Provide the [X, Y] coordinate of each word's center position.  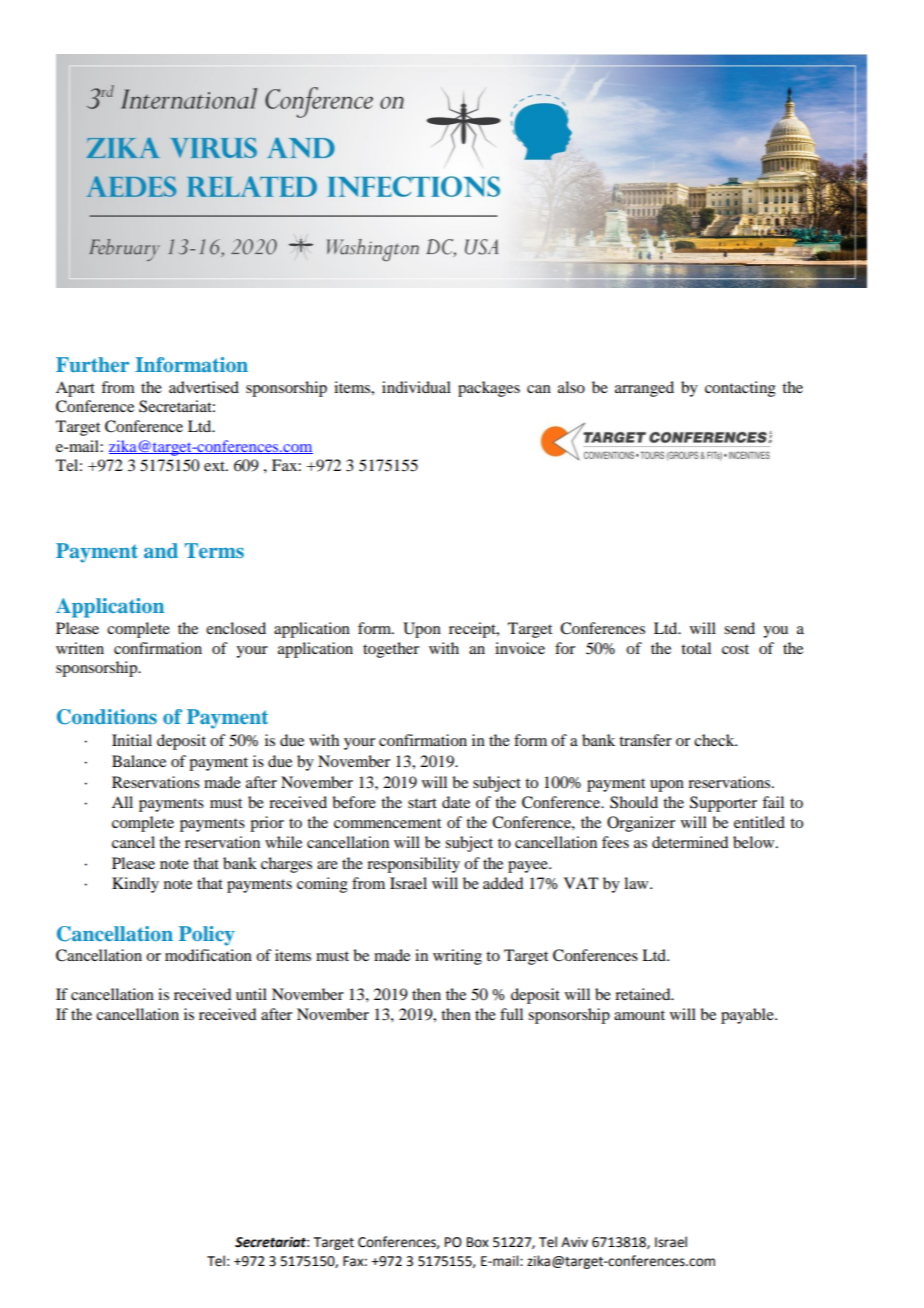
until [251, 994]
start [422, 803]
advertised [204, 387]
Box [478, 1242]
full [511, 1014]
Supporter [723, 804]
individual [416, 387]
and [161, 550]
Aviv [574, 1242]
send [739, 628]
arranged [644, 389]
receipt [473, 630]
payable [748, 1016]
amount [639, 1015]
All [122, 802]
